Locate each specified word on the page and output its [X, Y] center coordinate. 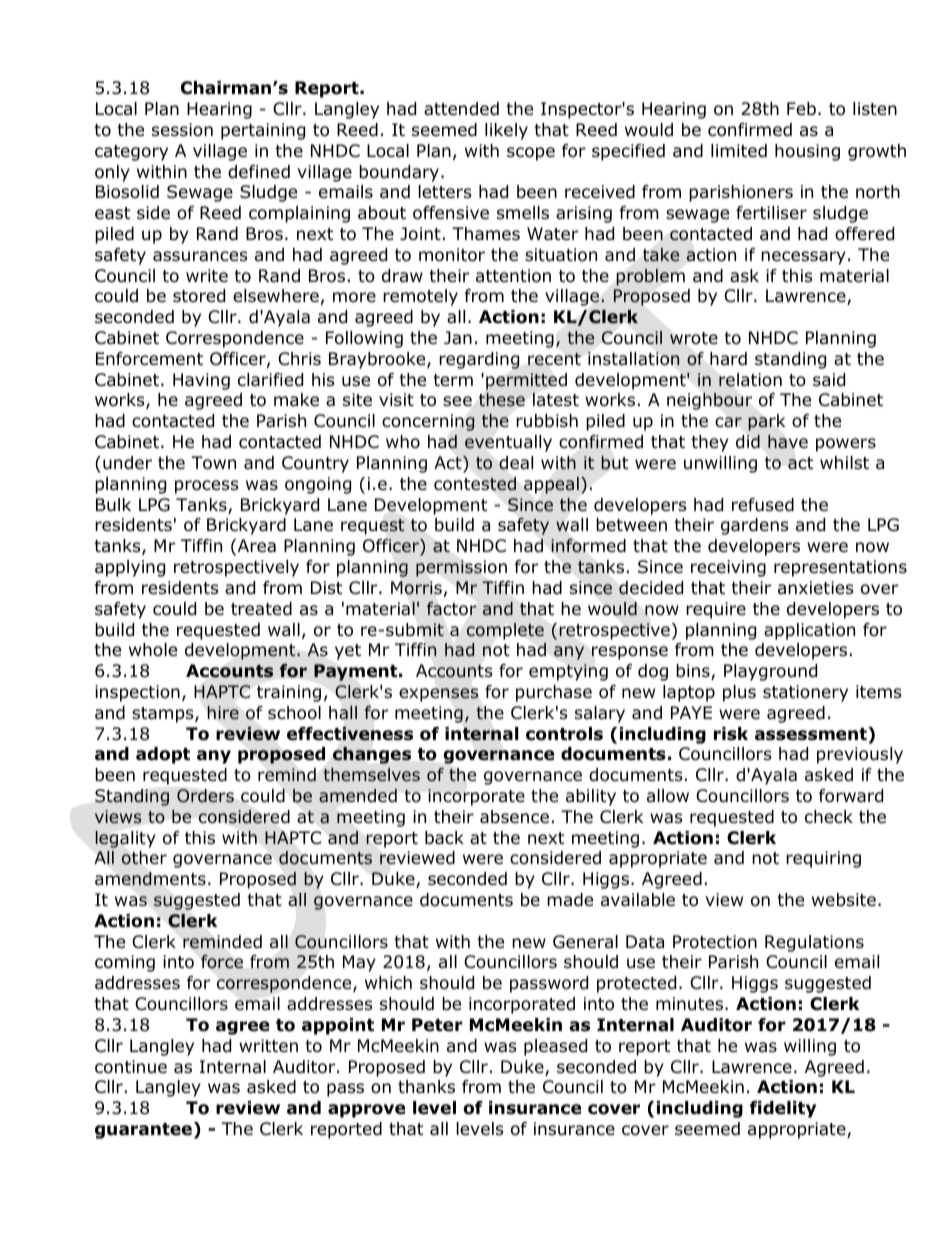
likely [506, 131]
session [182, 130]
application [809, 631]
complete [505, 631]
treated [261, 609]
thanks [426, 1087]
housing [807, 152]
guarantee [143, 1131]
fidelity [783, 1109]
